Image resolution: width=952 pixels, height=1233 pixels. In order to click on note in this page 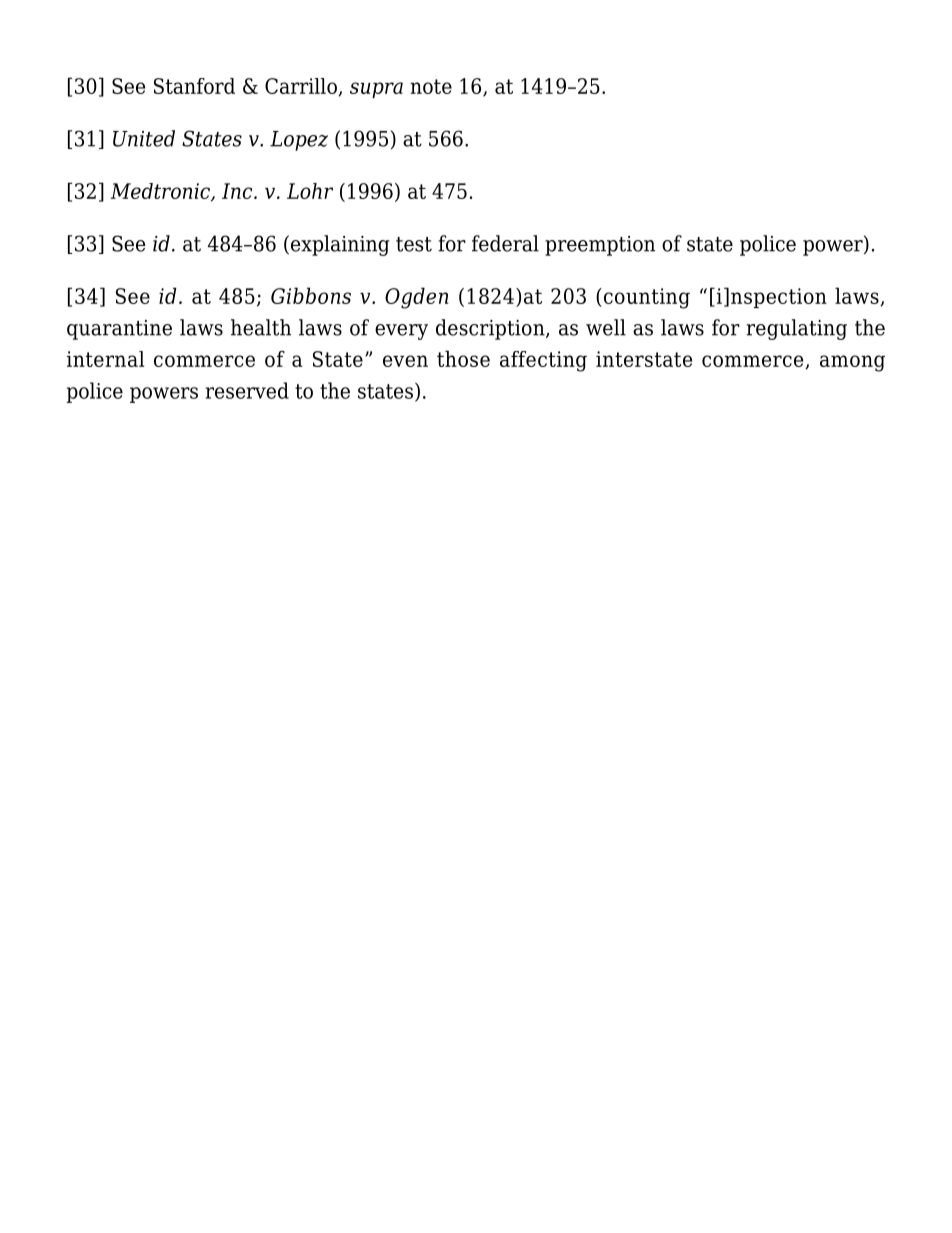, I will do `click(431, 86)`.
